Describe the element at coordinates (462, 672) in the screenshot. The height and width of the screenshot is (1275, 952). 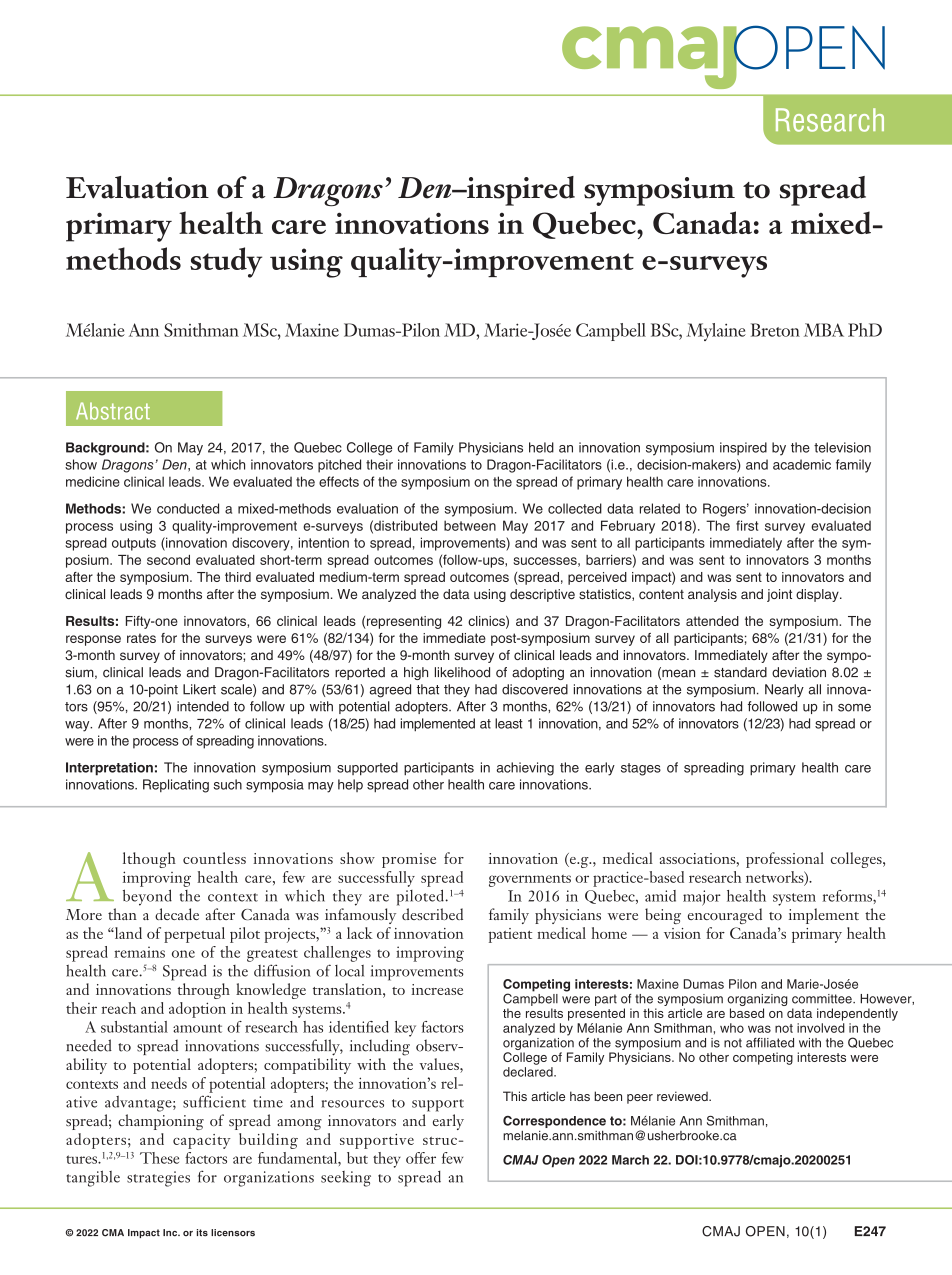
I see `likelihood` at that location.
